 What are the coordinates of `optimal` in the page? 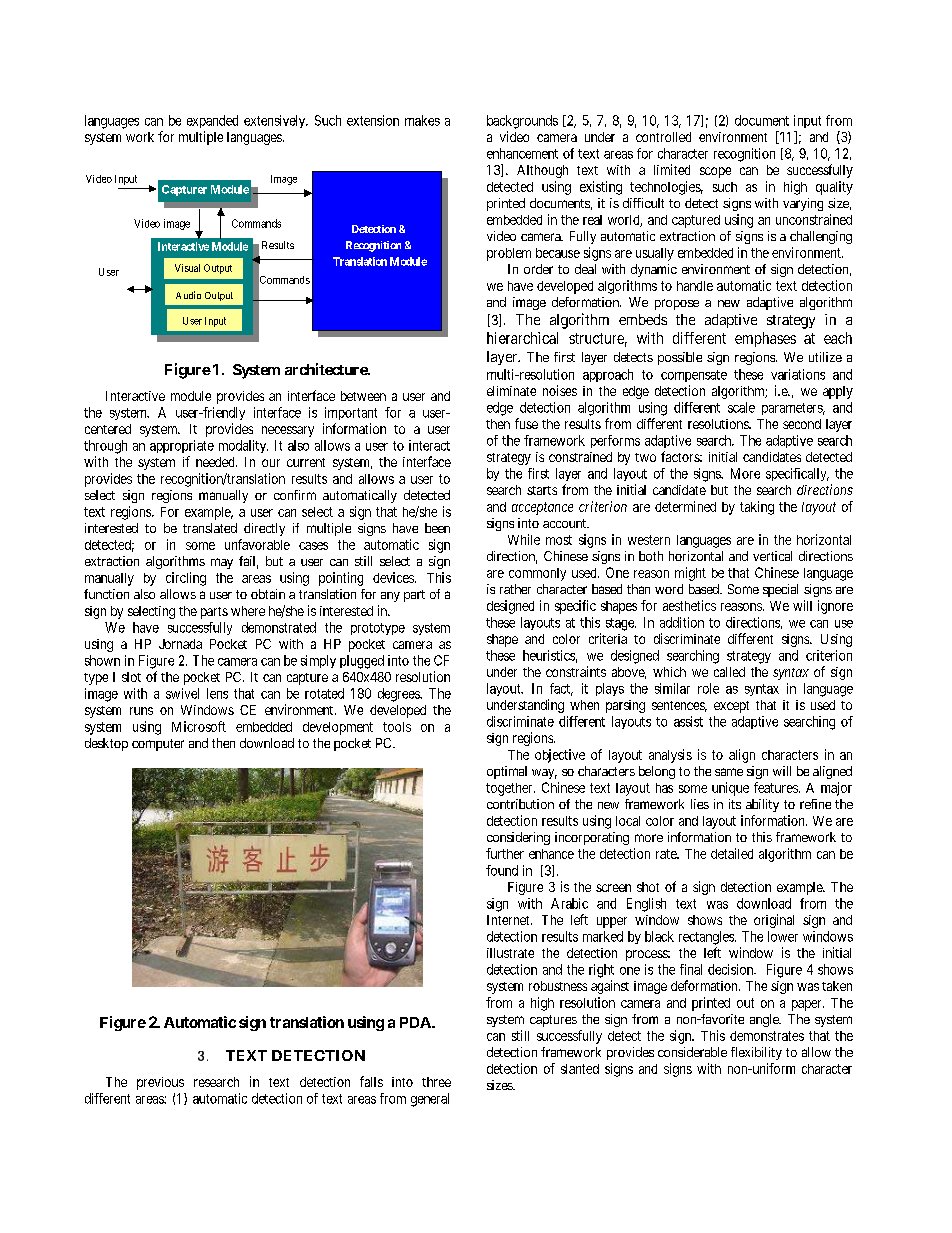 It's located at (507, 772).
